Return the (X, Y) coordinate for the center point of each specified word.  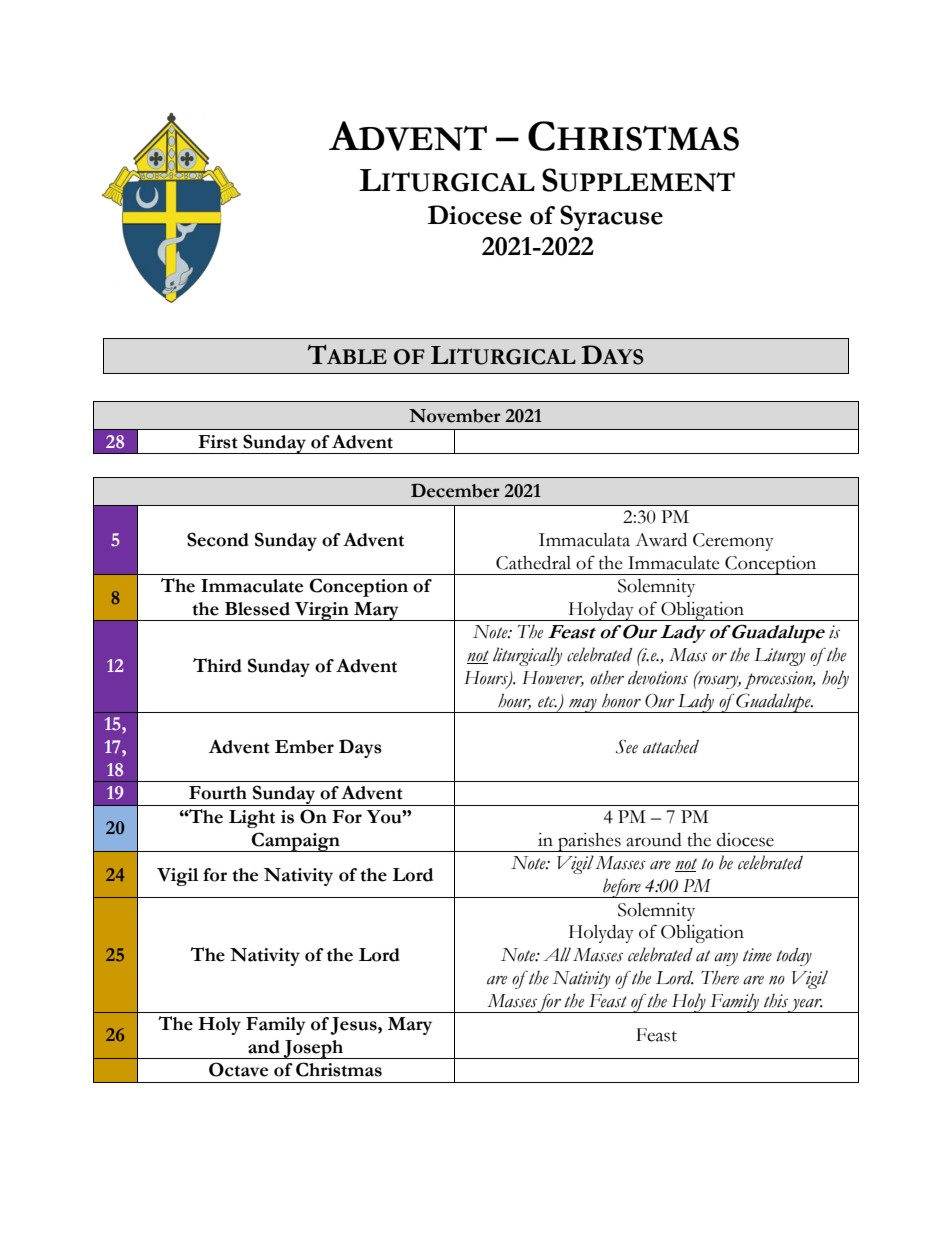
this (776, 1001)
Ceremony (733, 542)
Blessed (257, 609)
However (553, 679)
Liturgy (779, 657)
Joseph (313, 1049)
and (264, 1047)
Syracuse (611, 218)
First (218, 442)
